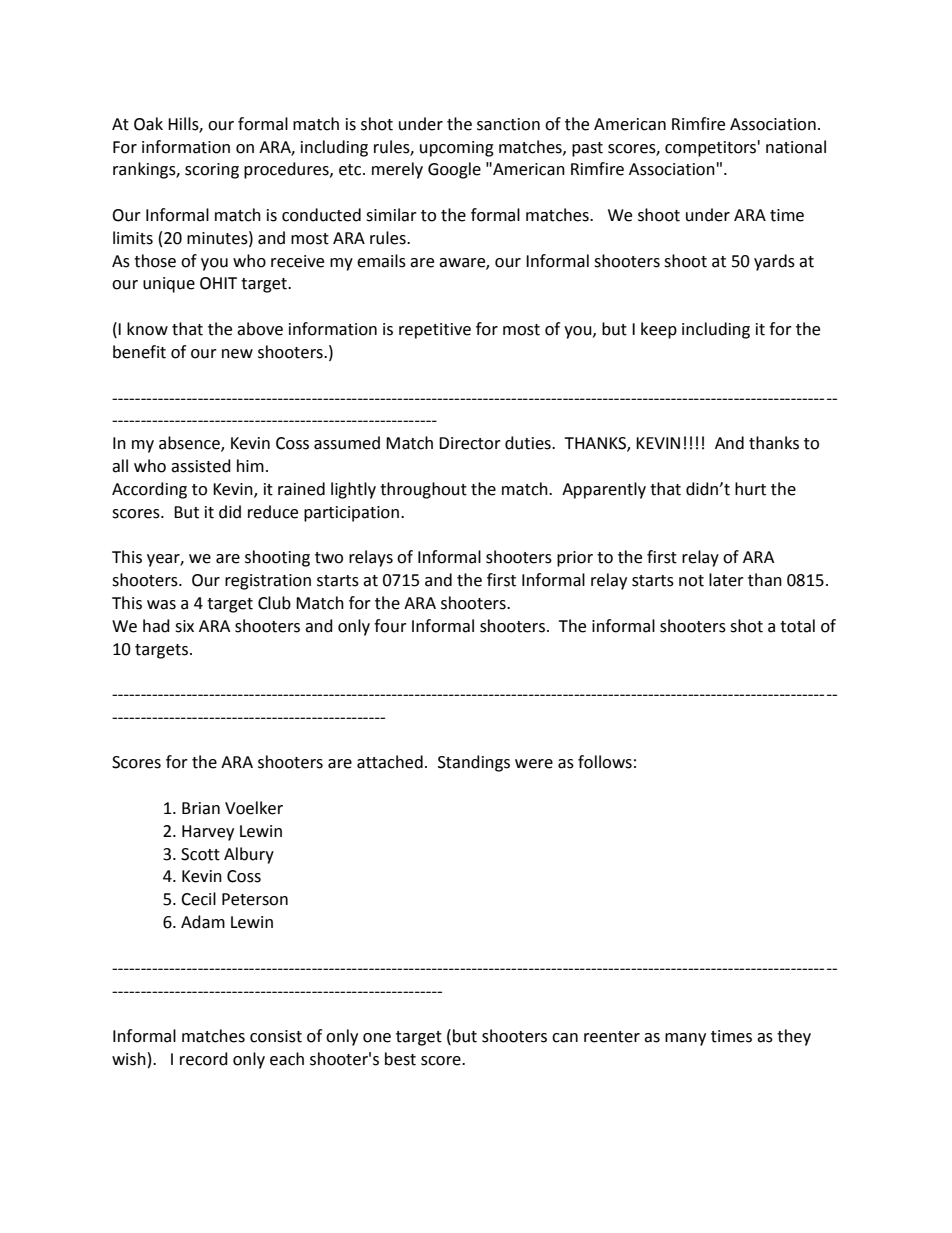  I want to click on national, so click(796, 147).
